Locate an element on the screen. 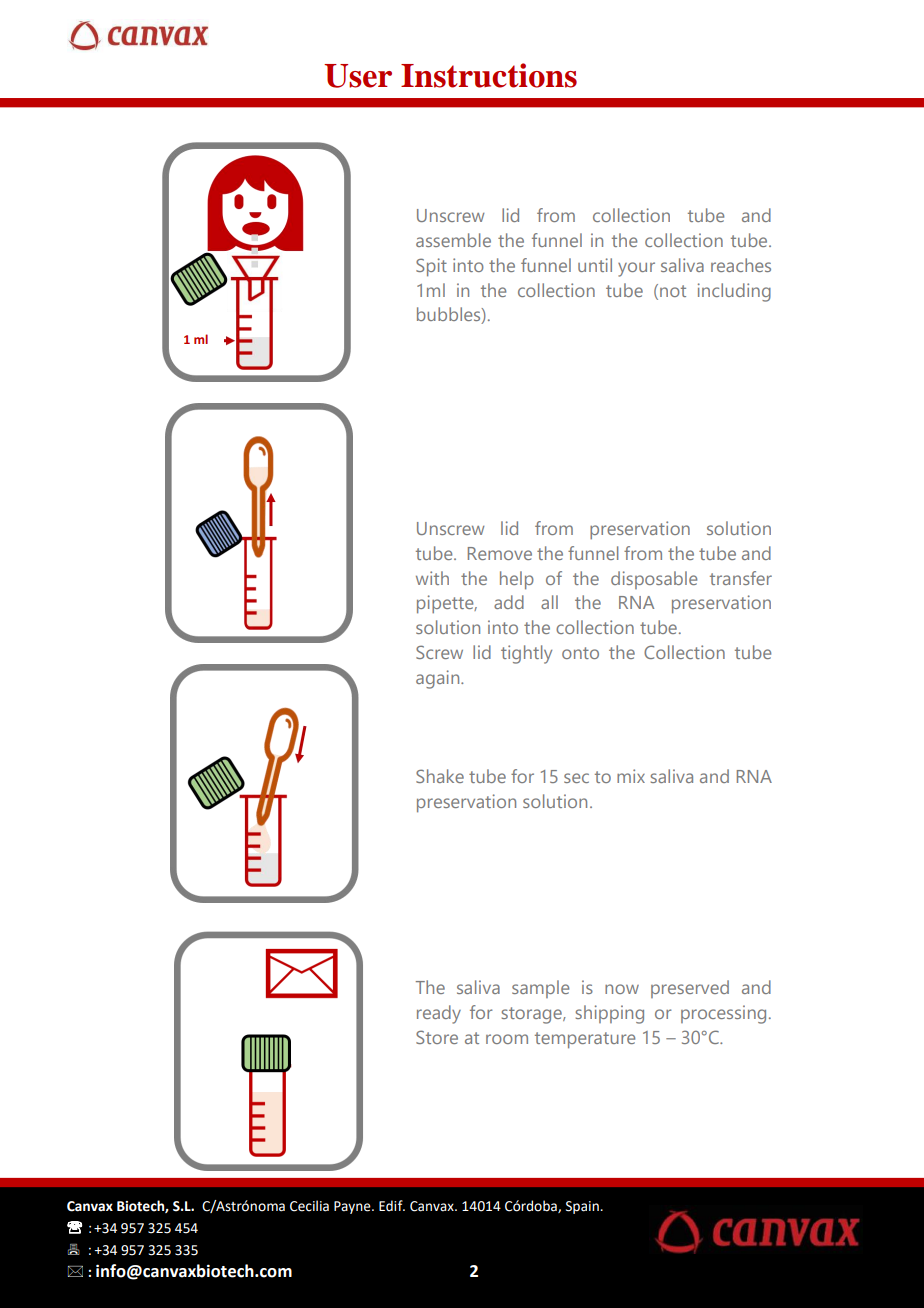 The image size is (924, 1308). with is located at coordinates (432, 578).
